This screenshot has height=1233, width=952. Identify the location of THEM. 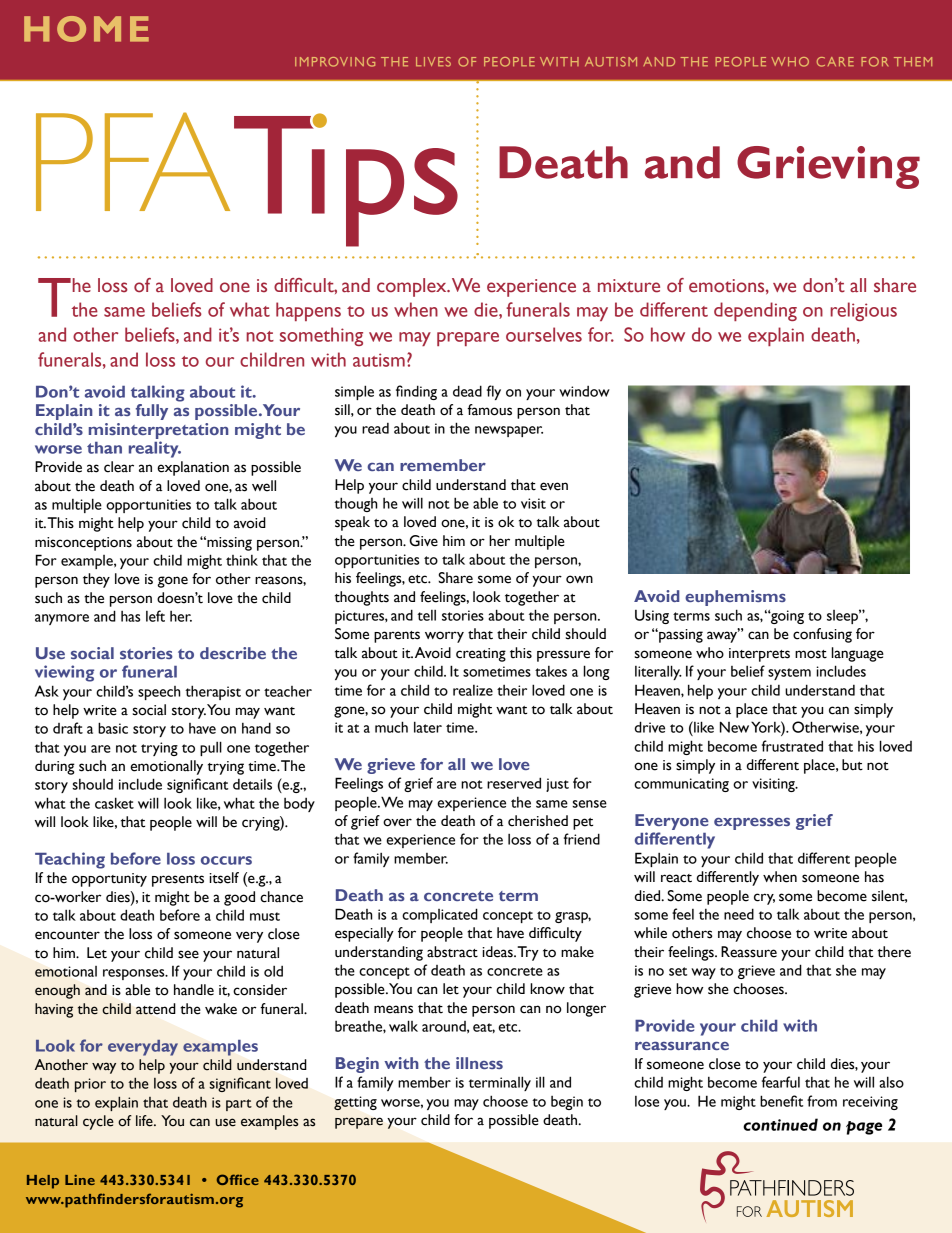
(913, 61).
